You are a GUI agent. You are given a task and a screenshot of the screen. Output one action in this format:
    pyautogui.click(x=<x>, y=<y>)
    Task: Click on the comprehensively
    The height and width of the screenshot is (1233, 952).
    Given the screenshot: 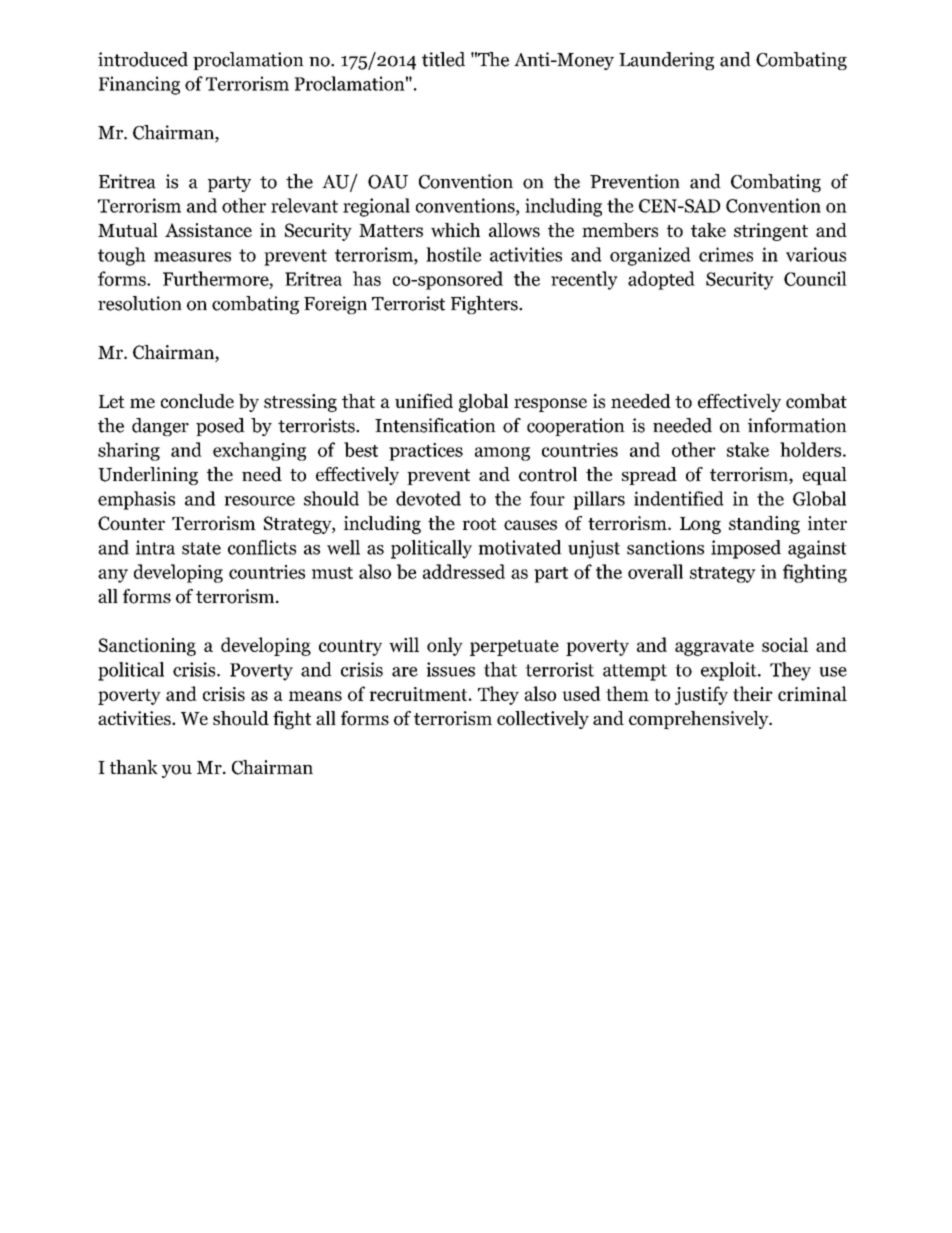 What is the action you would take?
    pyautogui.click(x=700, y=720)
